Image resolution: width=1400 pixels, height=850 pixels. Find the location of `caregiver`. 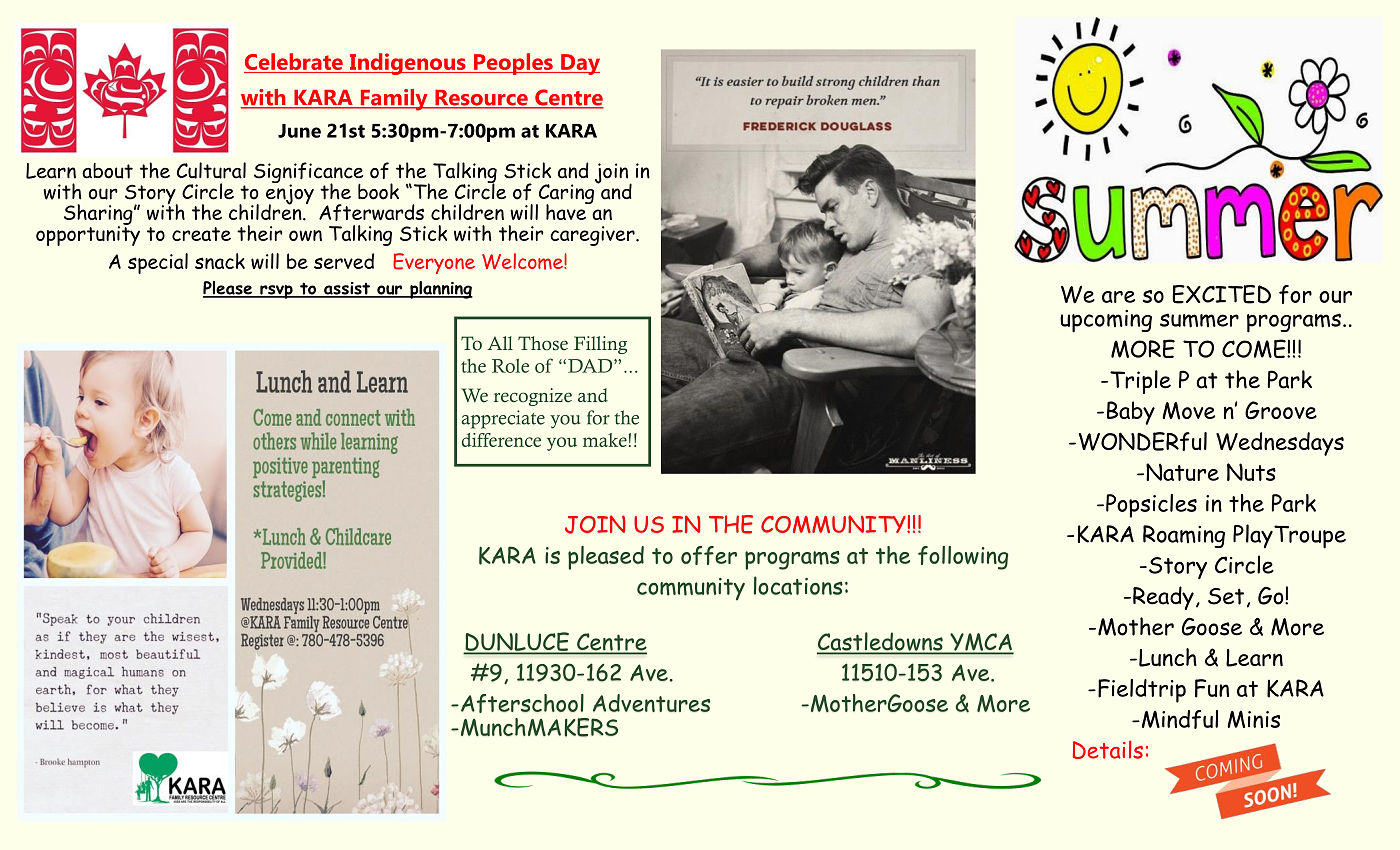

caregiver is located at coordinates (593, 236).
